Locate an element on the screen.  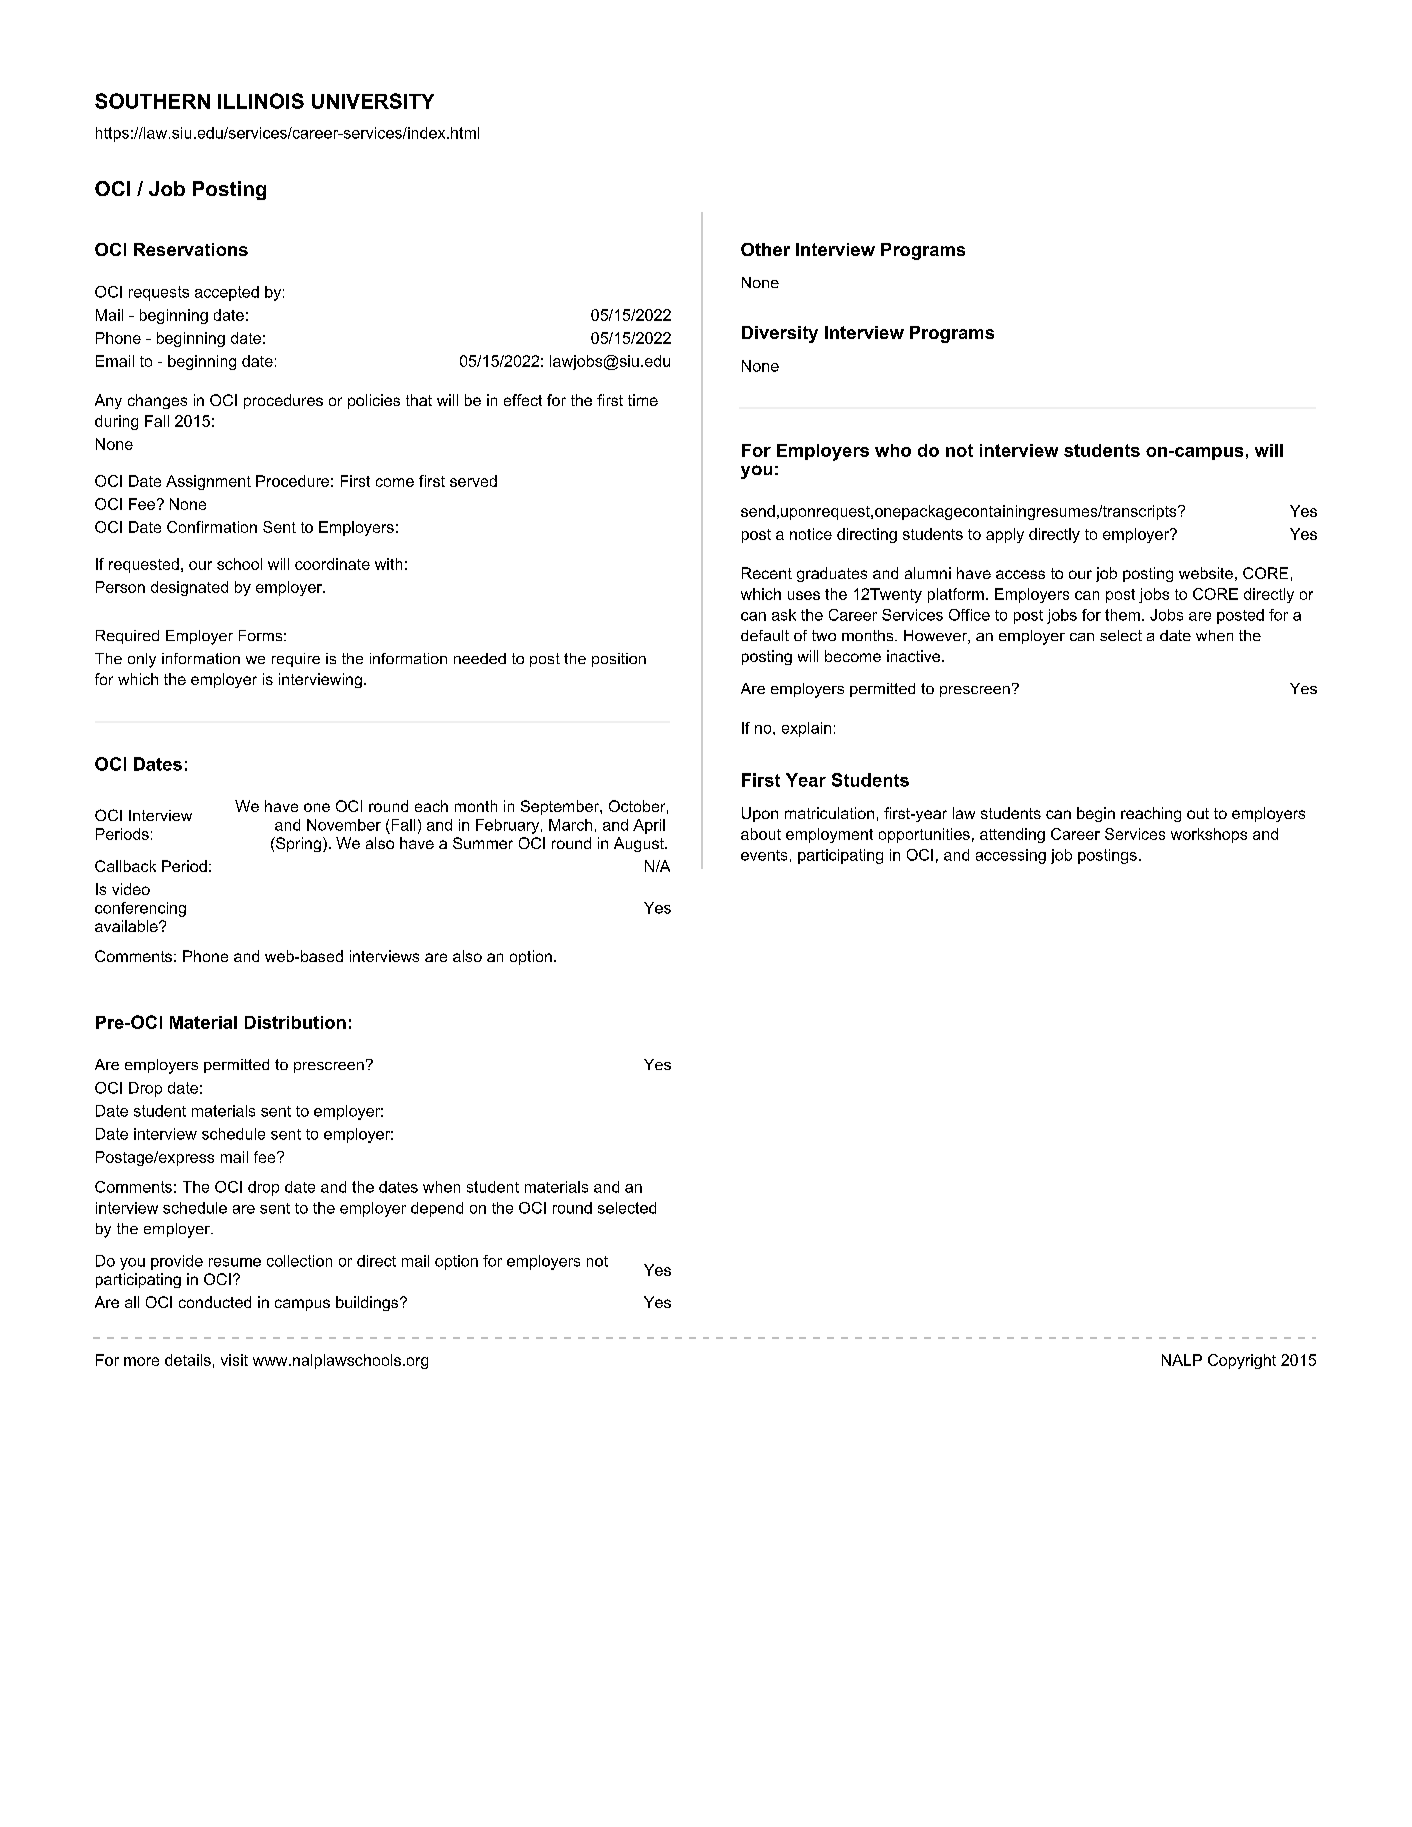
Recent is located at coordinates (767, 573).
